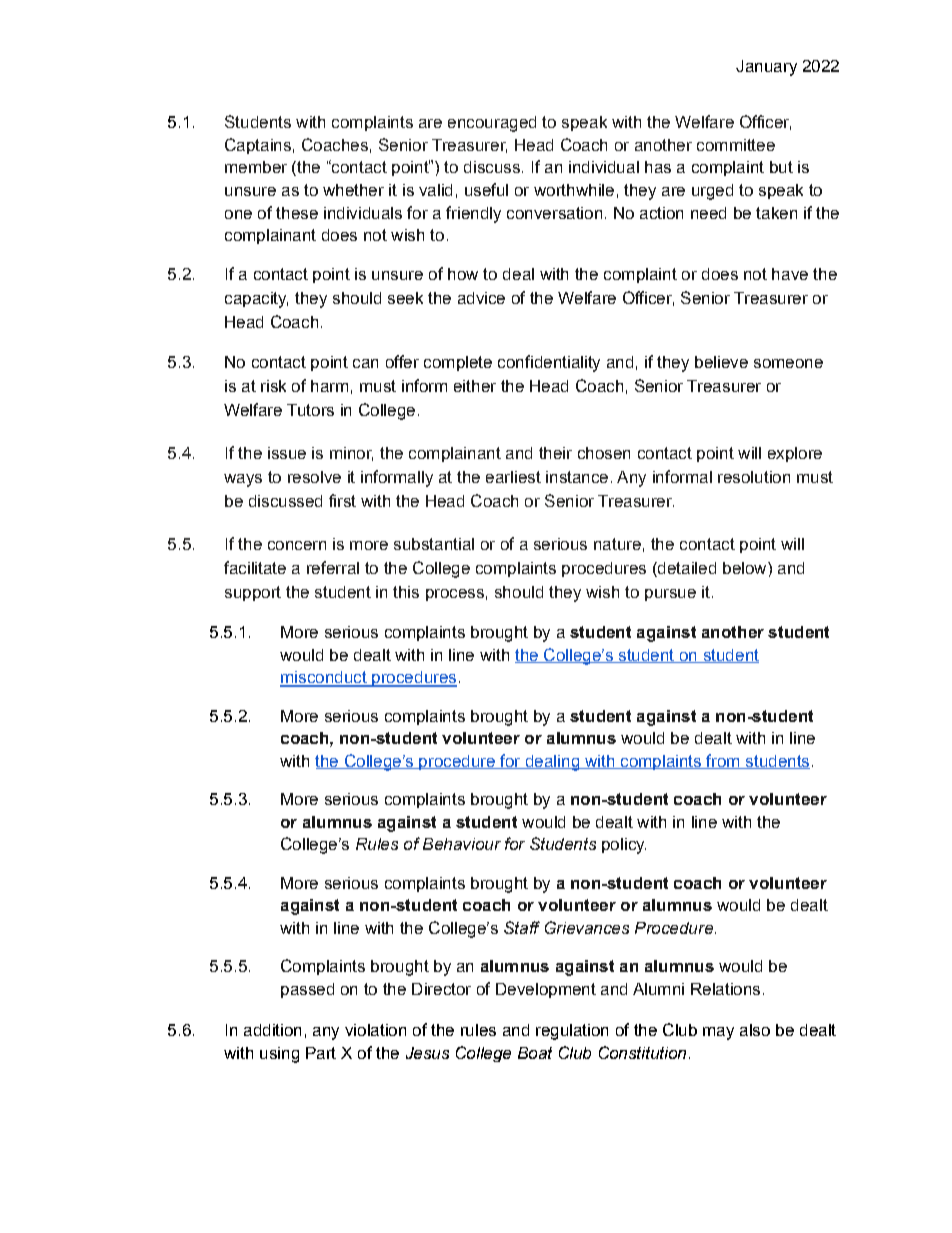  I want to click on misconduct, so click(324, 678).
